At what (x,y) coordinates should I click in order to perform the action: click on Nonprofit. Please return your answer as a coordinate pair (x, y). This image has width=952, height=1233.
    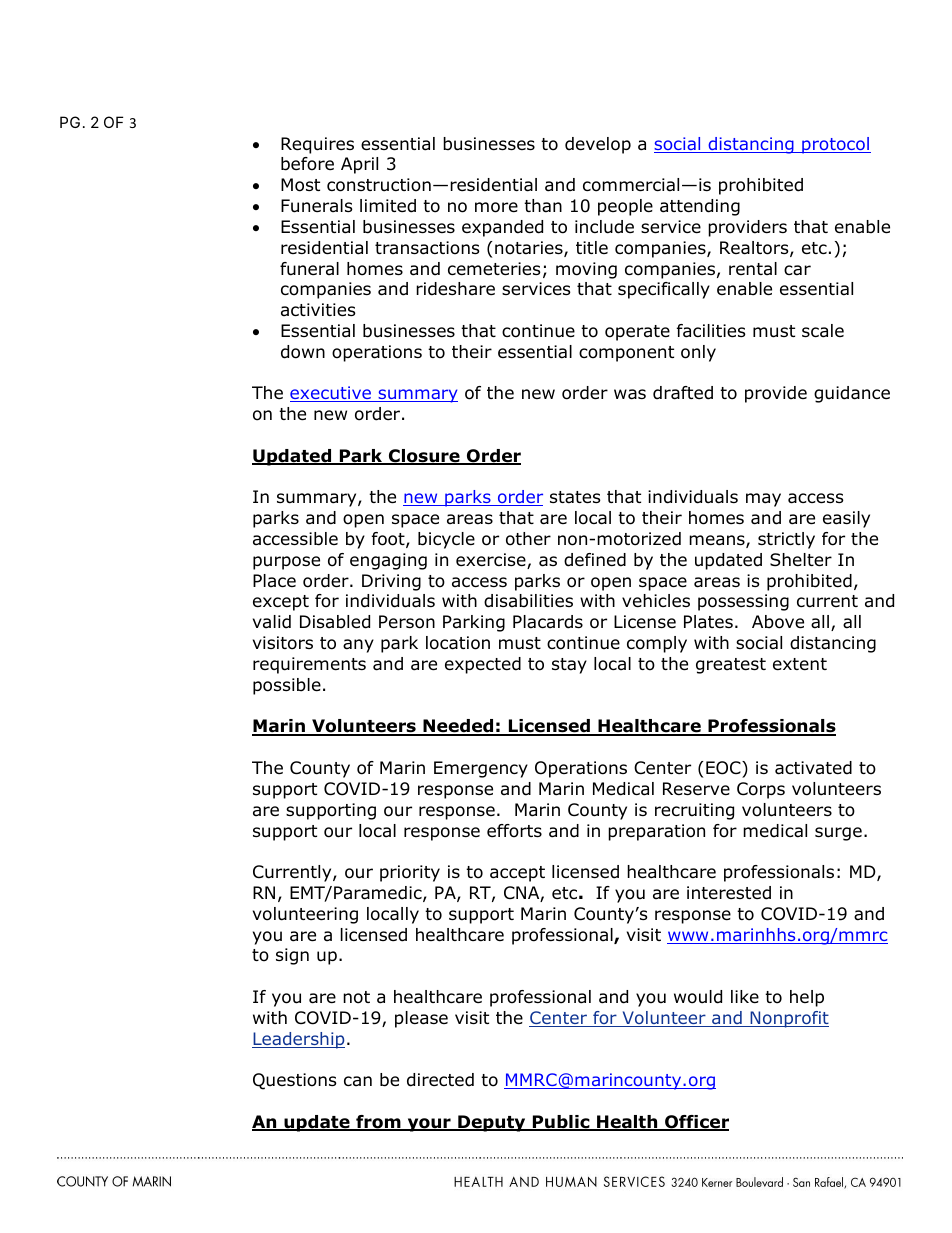
    Looking at the image, I should click on (788, 1019).
